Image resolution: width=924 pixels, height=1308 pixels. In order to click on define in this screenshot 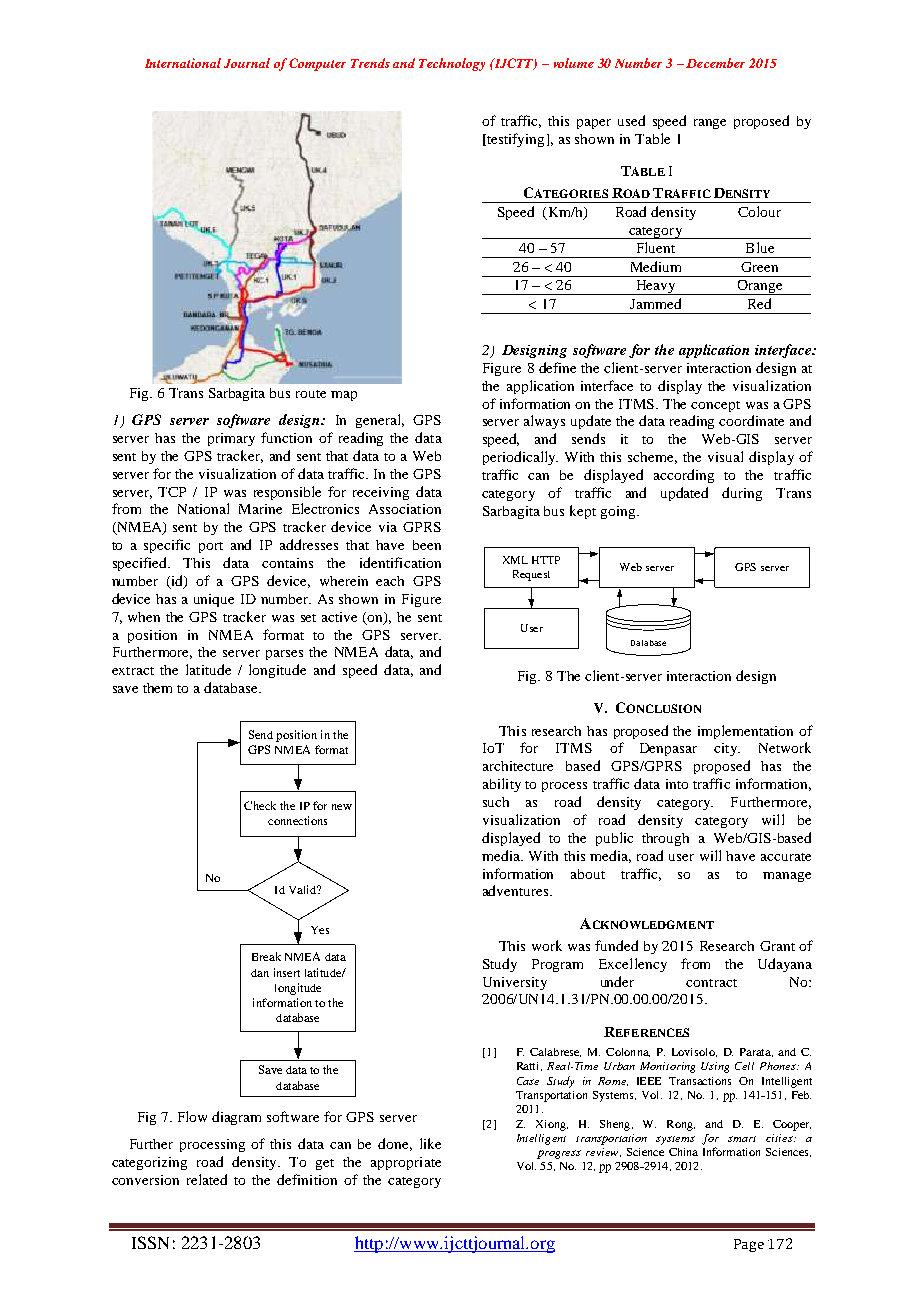, I will do `click(557, 367)`.
